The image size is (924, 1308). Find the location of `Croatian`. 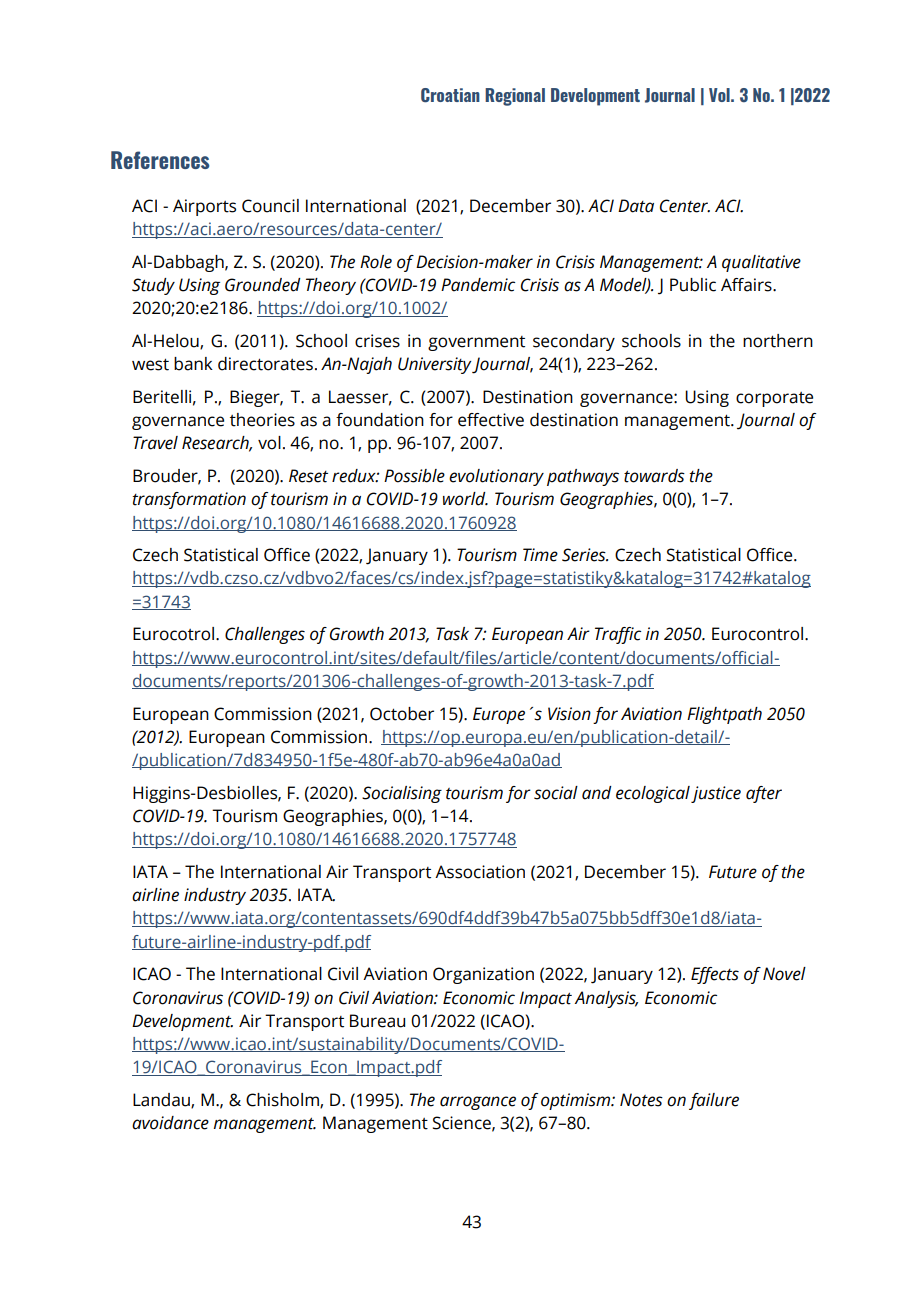

Croatian is located at coordinates (450, 95).
